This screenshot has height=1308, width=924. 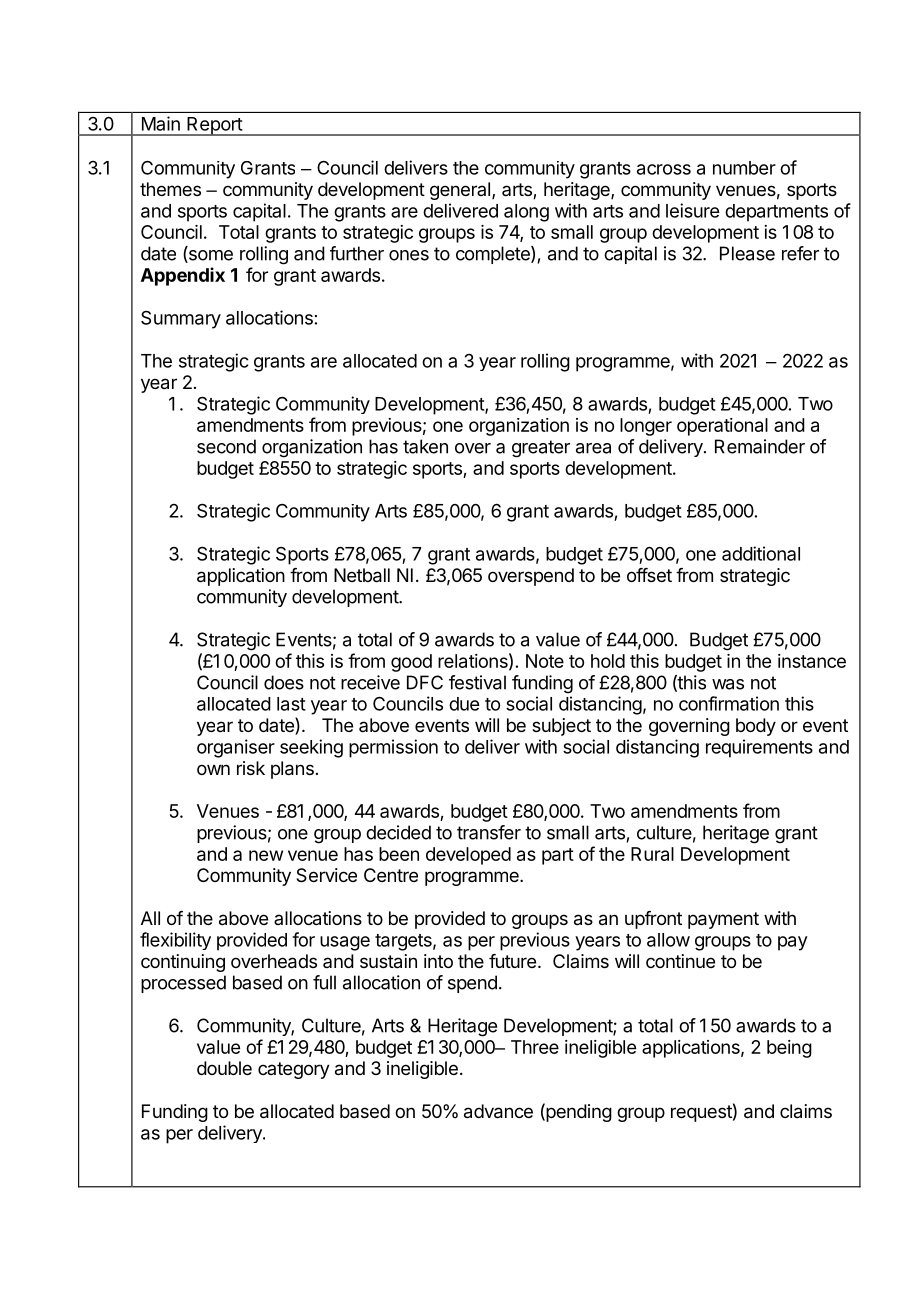 I want to click on Report, so click(x=214, y=126).
